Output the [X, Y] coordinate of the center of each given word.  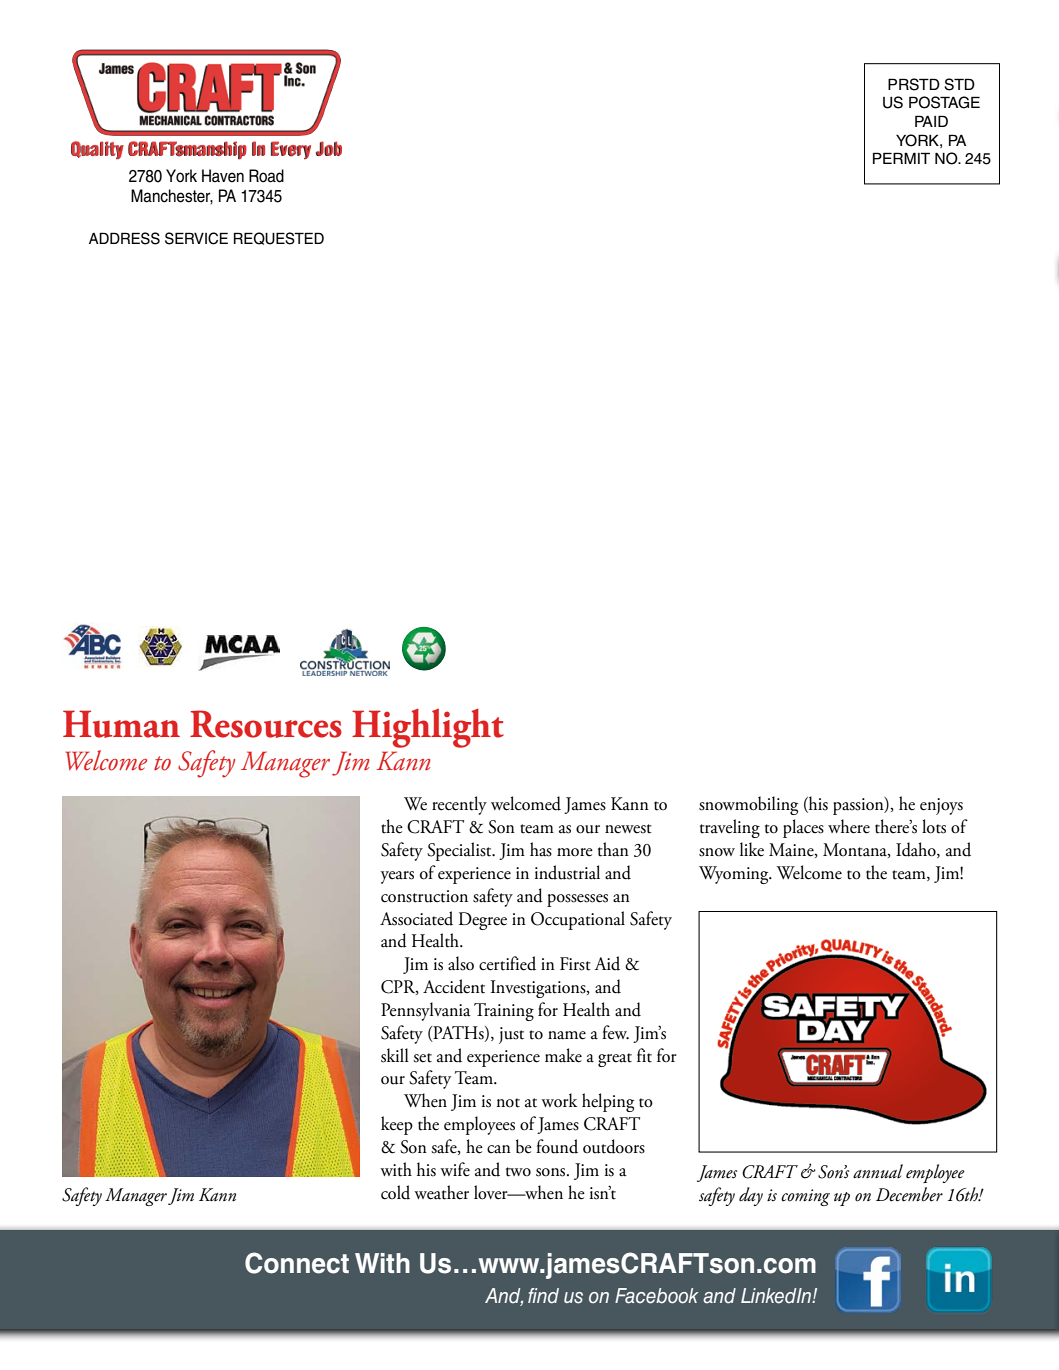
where [849, 826]
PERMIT [901, 158]
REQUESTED [279, 238]
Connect [297, 1263]
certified [507, 963]
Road [266, 176]
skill [395, 1055]
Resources [266, 724]
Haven [223, 176]
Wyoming [735, 875]
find [543, 1296]
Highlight [428, 728]
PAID [931, 121]
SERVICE [196, 238]
